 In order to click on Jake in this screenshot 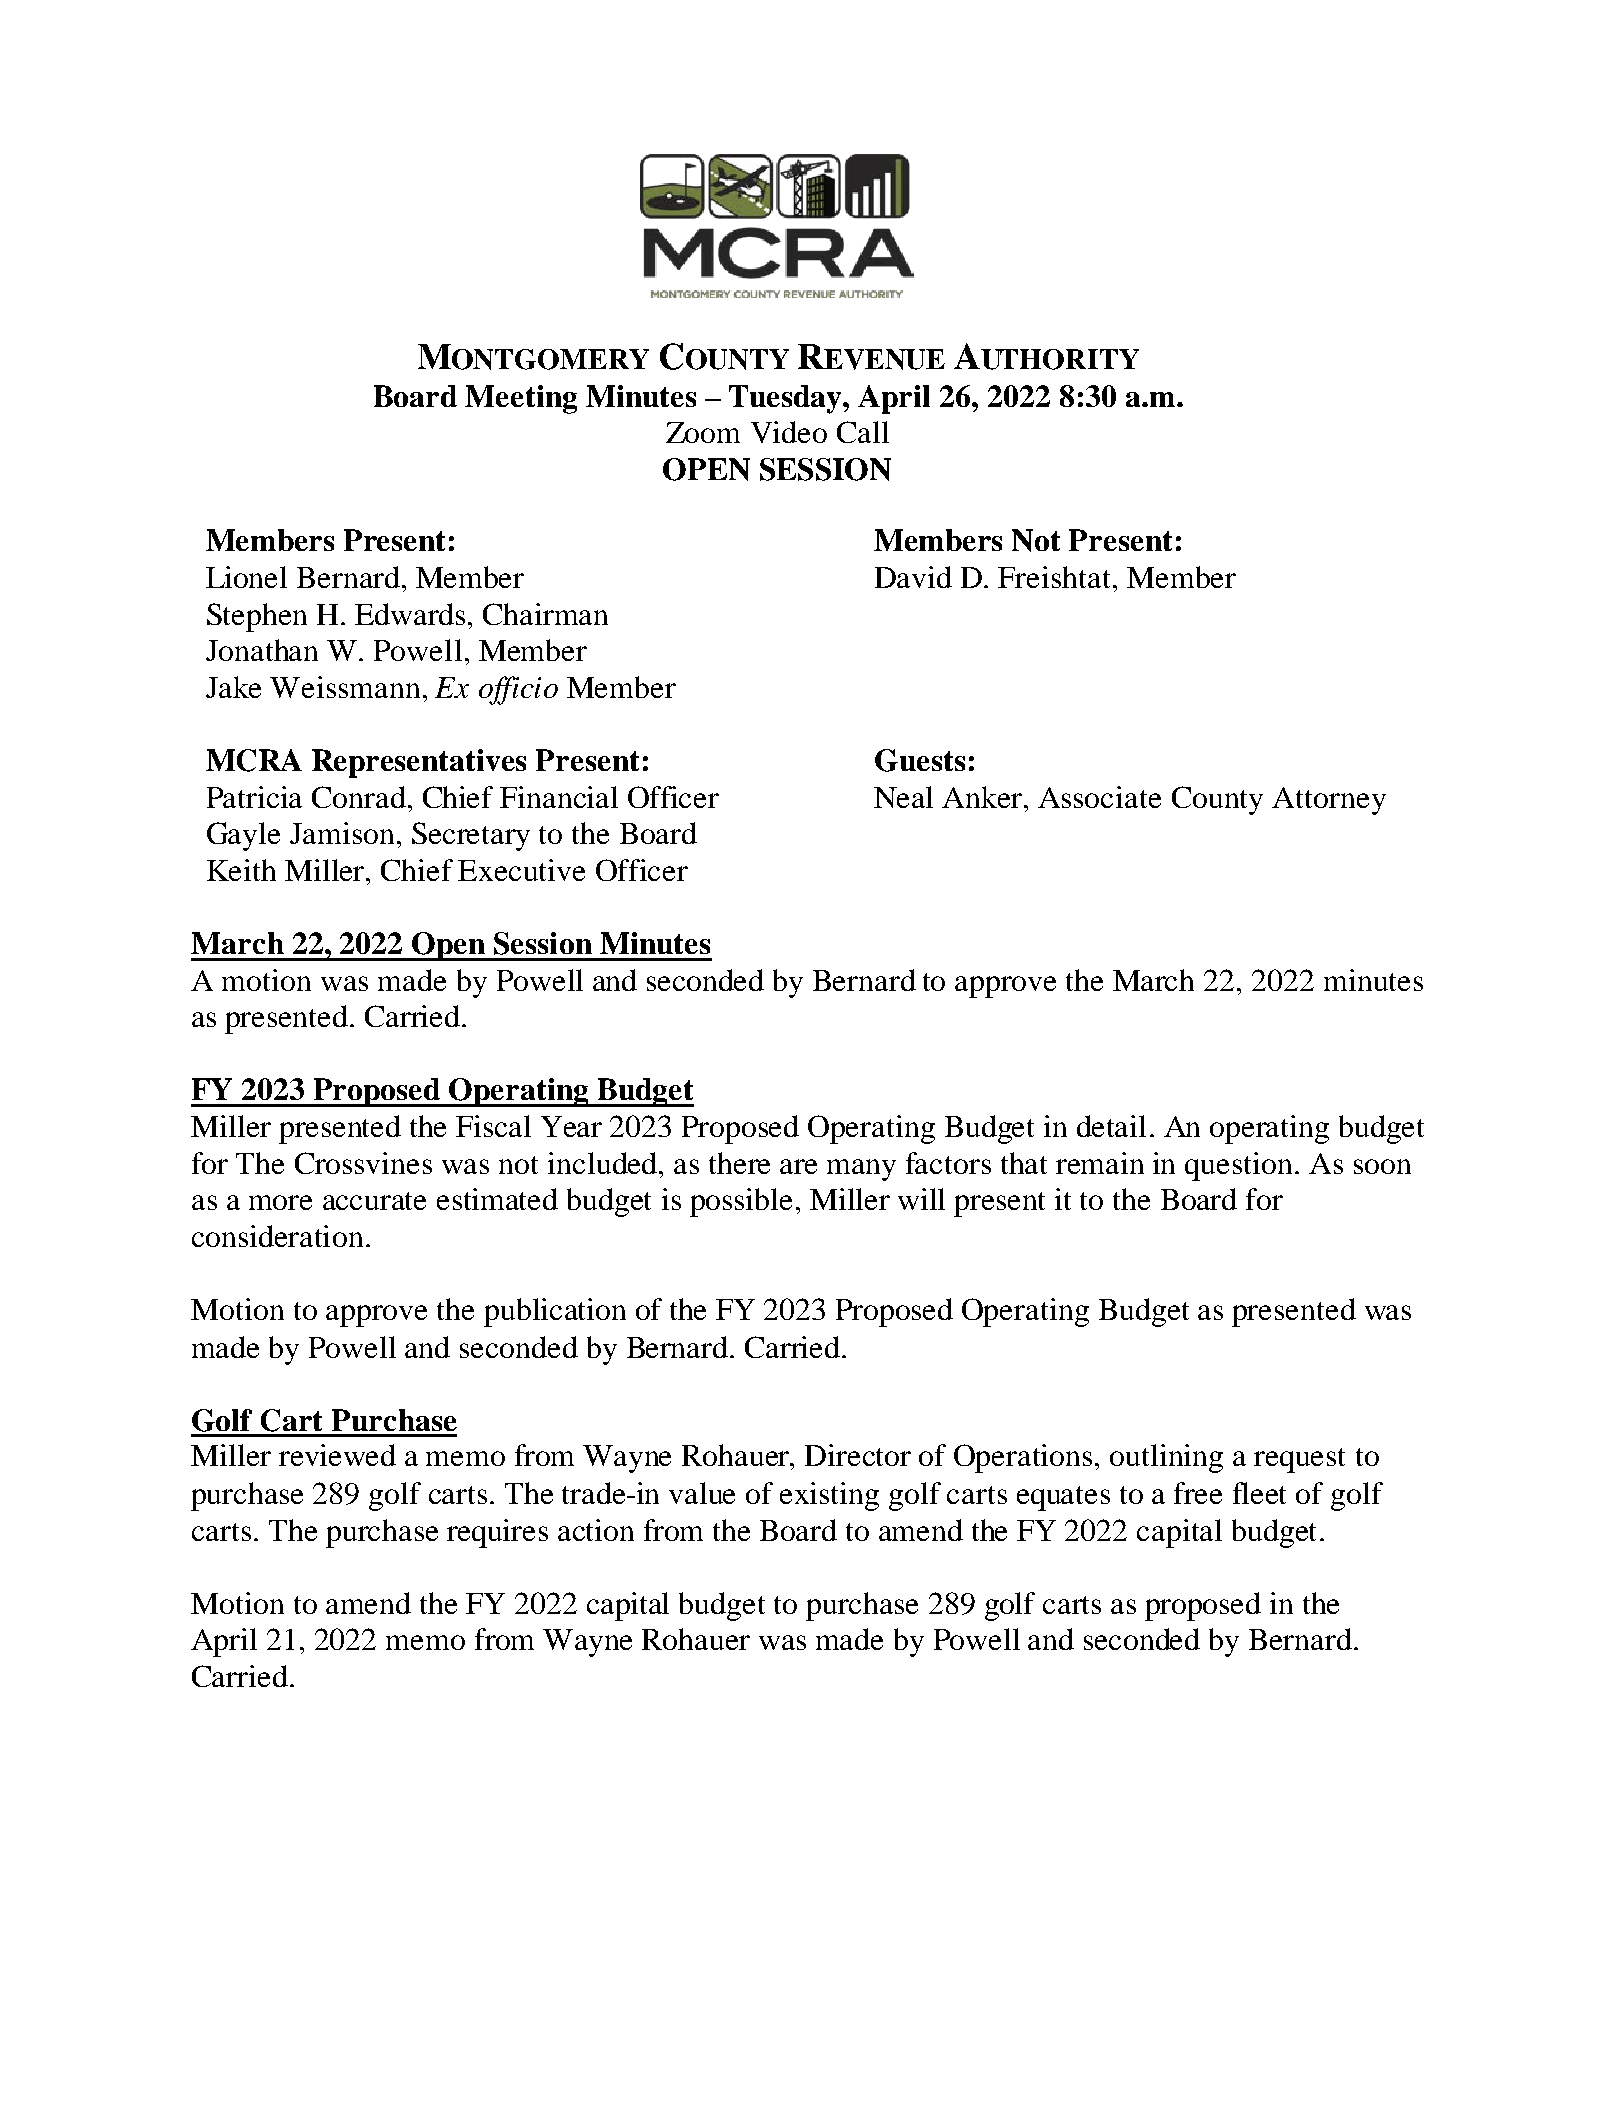, I will do `click(233, 687)`.
